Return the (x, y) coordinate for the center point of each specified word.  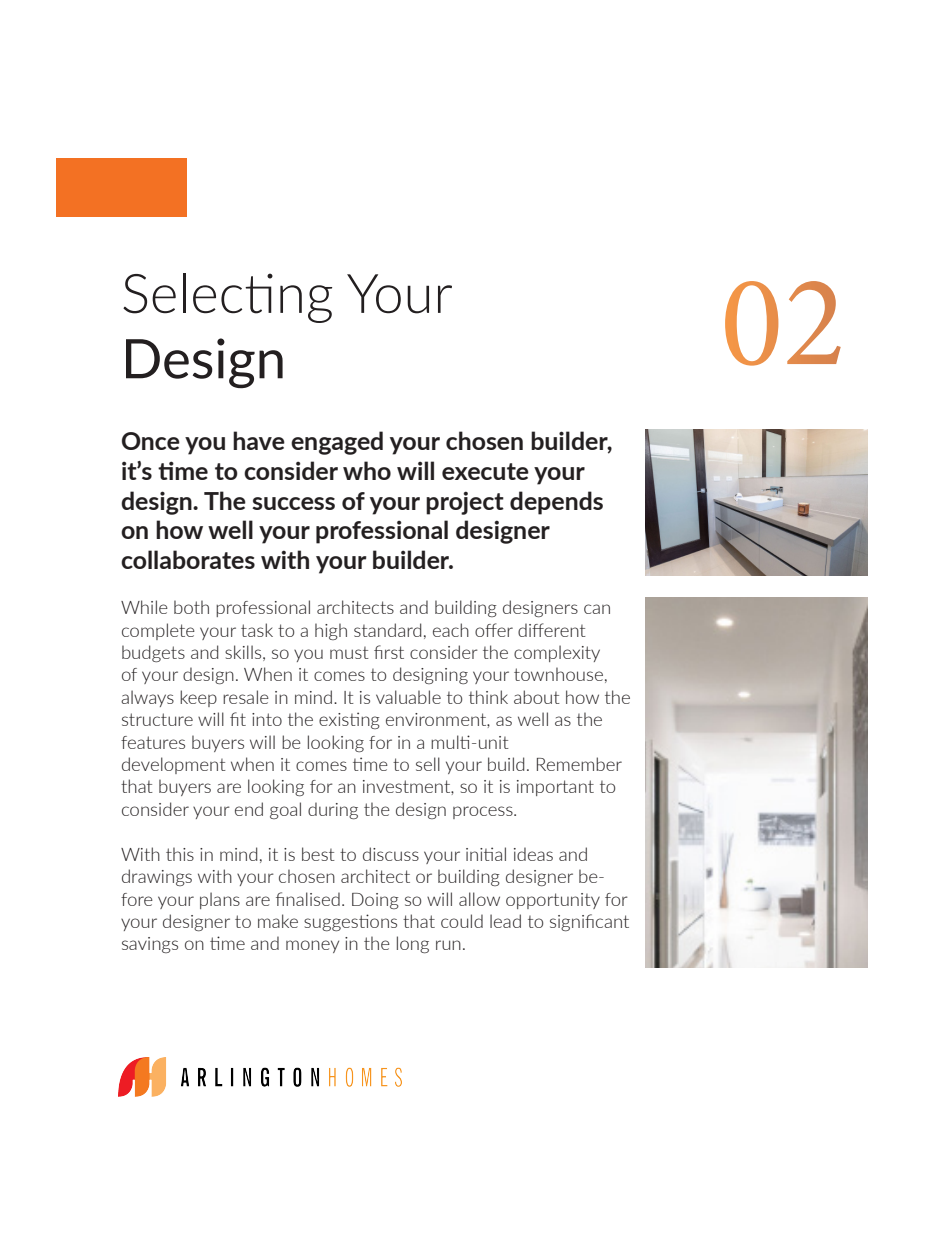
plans (220, 900)
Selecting (227, 298)
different (552, 630)
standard (387, 630)
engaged (337, 443)
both (191, 607)
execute (485, 471)
